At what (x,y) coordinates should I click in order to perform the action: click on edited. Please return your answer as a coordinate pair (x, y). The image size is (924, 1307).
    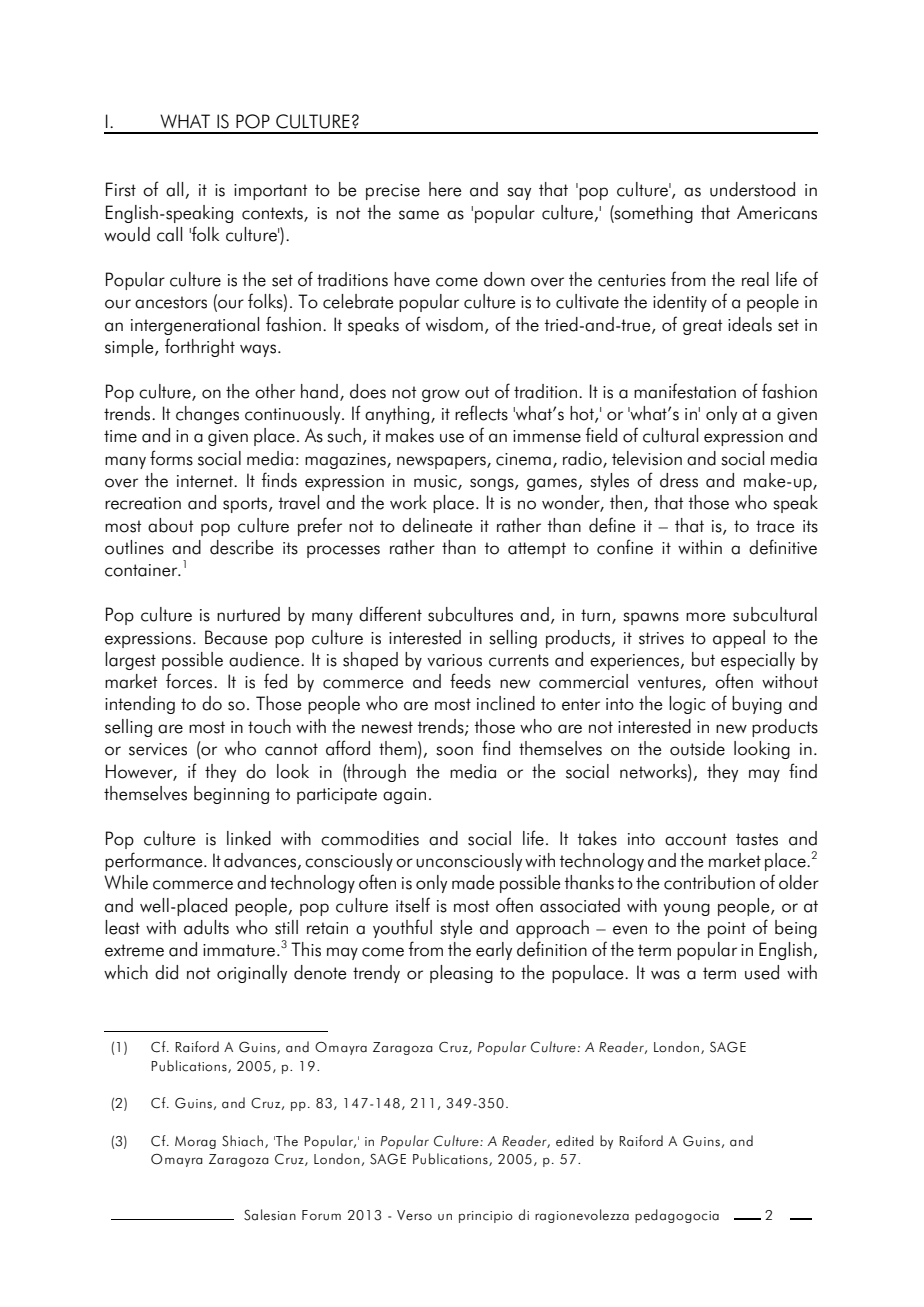
    Looking at the image, I should click on (575, 1141).
